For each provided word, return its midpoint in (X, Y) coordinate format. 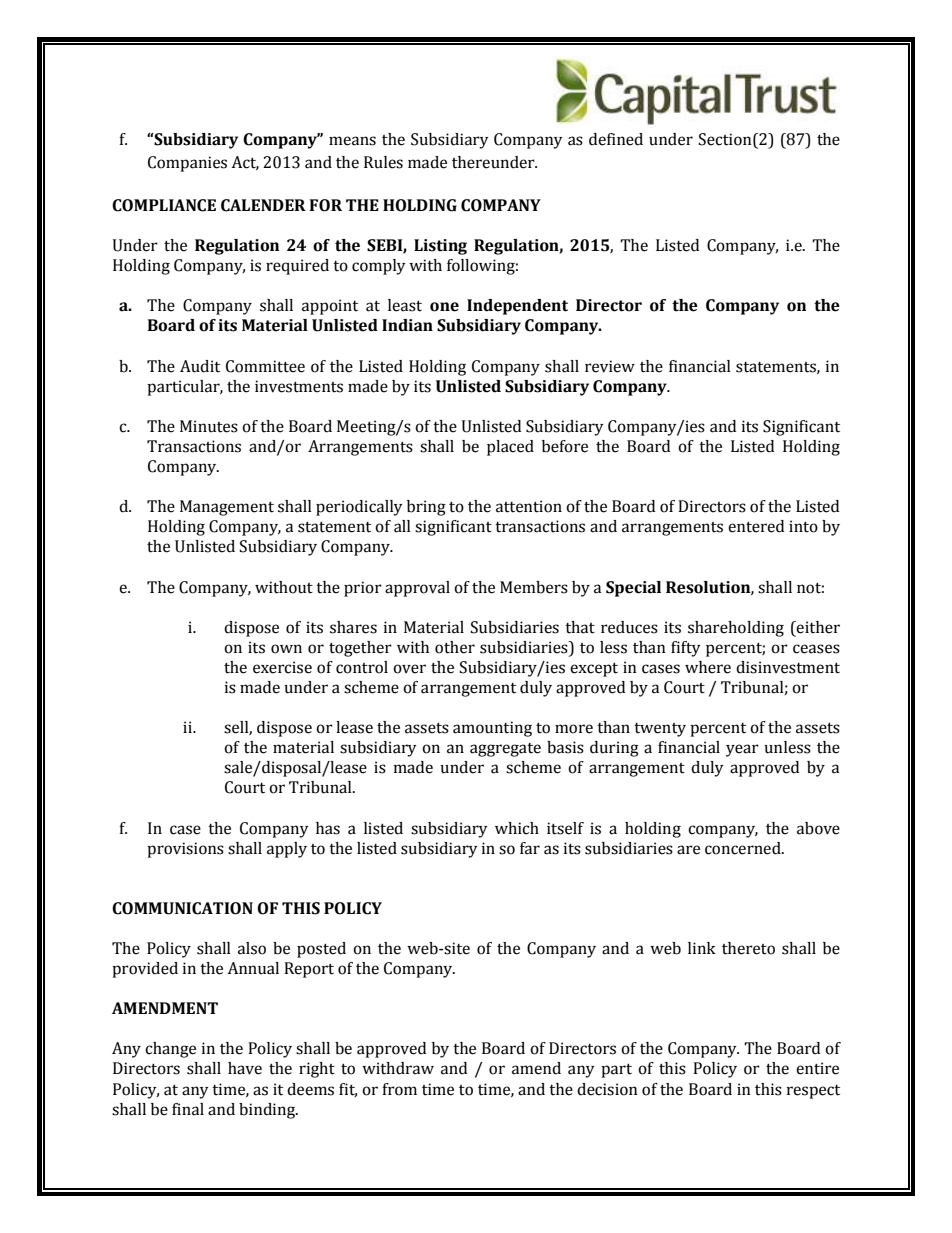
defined (616, 139)
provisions (185, 850)
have (245, 1068)
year (742, 750)
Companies (187, 164)
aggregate (505, 750)
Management (227, 508)
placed (510, 448)
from (399, 1089)
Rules (383, 162)
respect (813, 1092)
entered (756, 526)
